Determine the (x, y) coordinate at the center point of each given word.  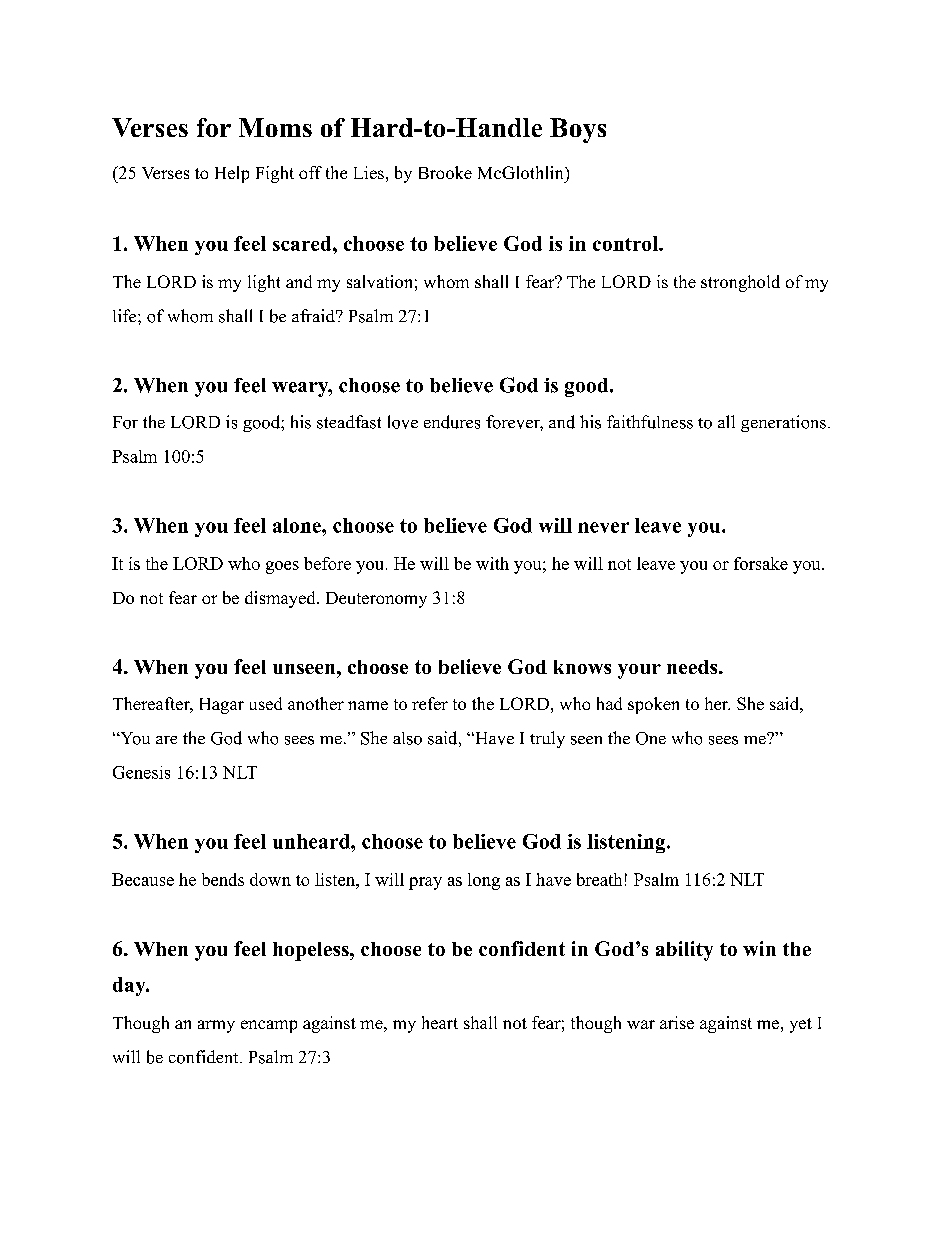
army (216, 1026)
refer (430, 703)
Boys (578, 130)
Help (232, 174)
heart (440, 1022)
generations (783, 423)
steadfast (349, 422)
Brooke (445, 172)
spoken (653, 705)
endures (452, 422)
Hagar (222, 706)
